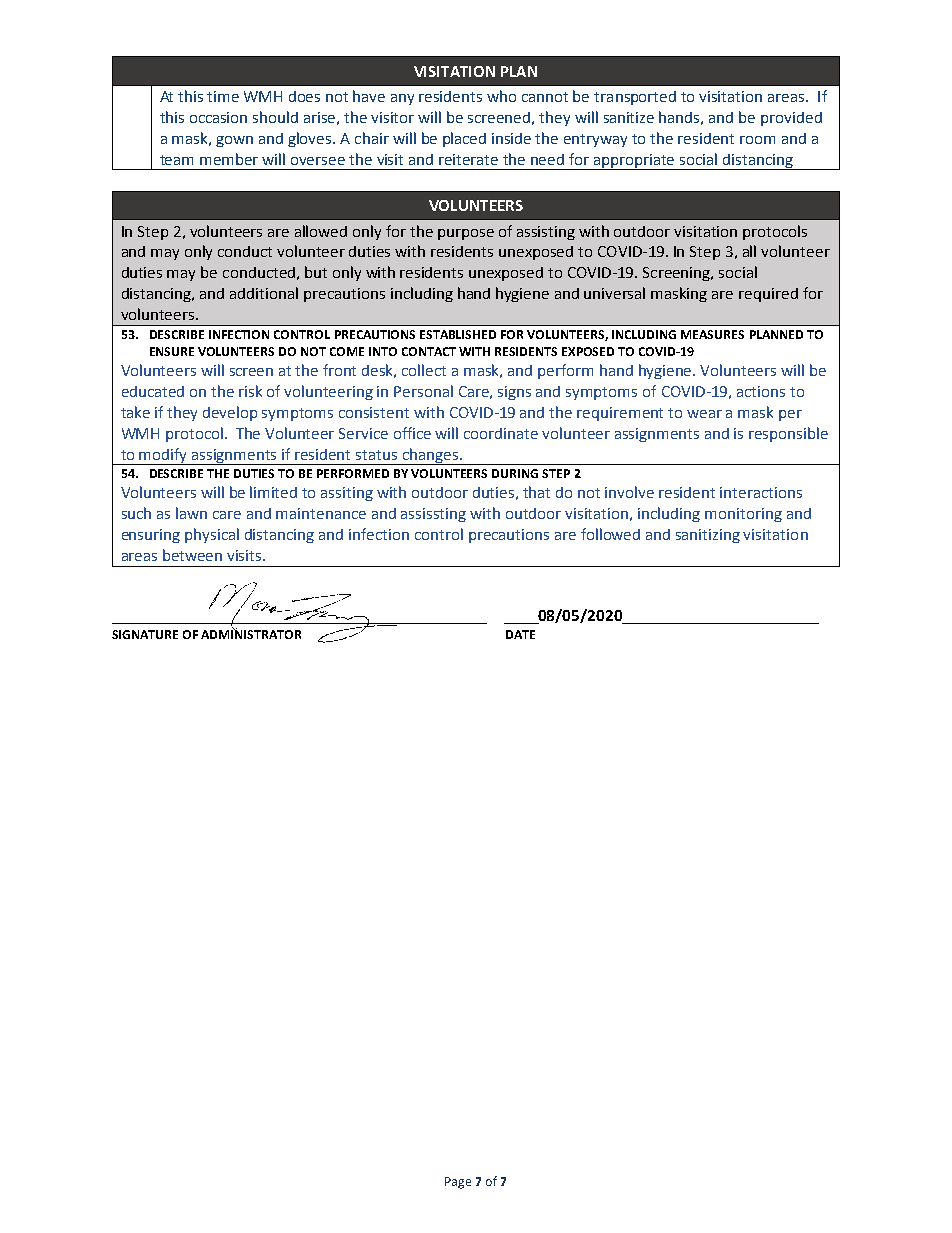 Image resolution: width=952 pixels, height=1233 pixels. What do you see at coordinates (145, 634) in the screenshot?
I see `SIGNATURE` at bounding box center [145, 634].
